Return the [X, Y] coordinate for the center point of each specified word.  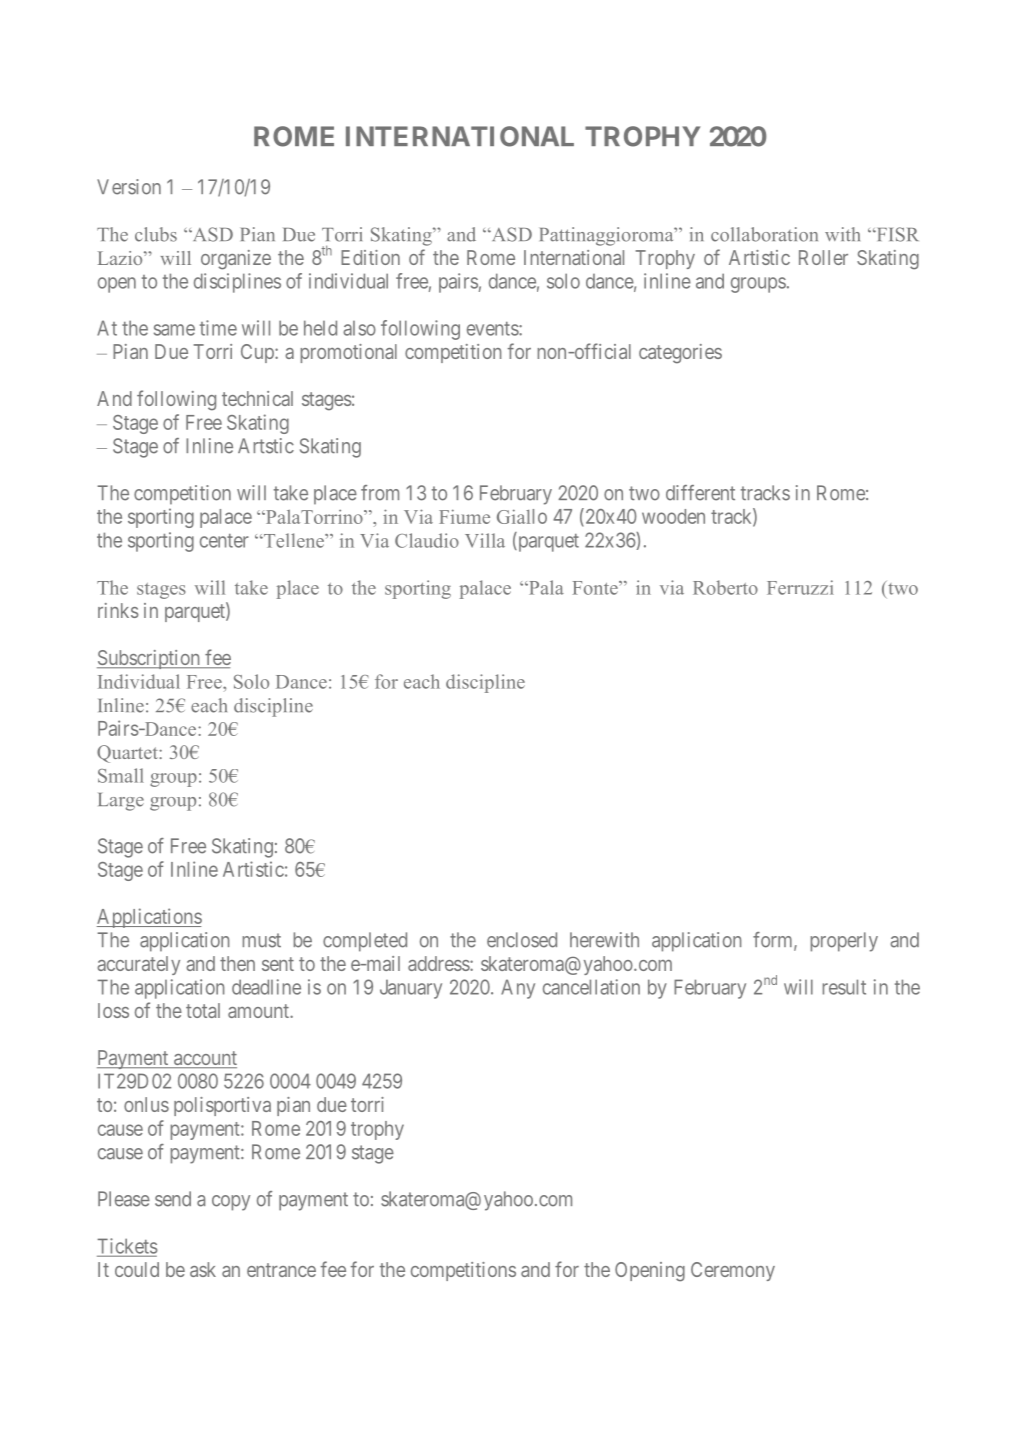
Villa [485, 540]
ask [203, 1269]
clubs [156, 234]
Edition [370, 257]
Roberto [725, 587]
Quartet [128, 754]
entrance [281, 1270]
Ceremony [733, 1271]
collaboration [764, 234]
